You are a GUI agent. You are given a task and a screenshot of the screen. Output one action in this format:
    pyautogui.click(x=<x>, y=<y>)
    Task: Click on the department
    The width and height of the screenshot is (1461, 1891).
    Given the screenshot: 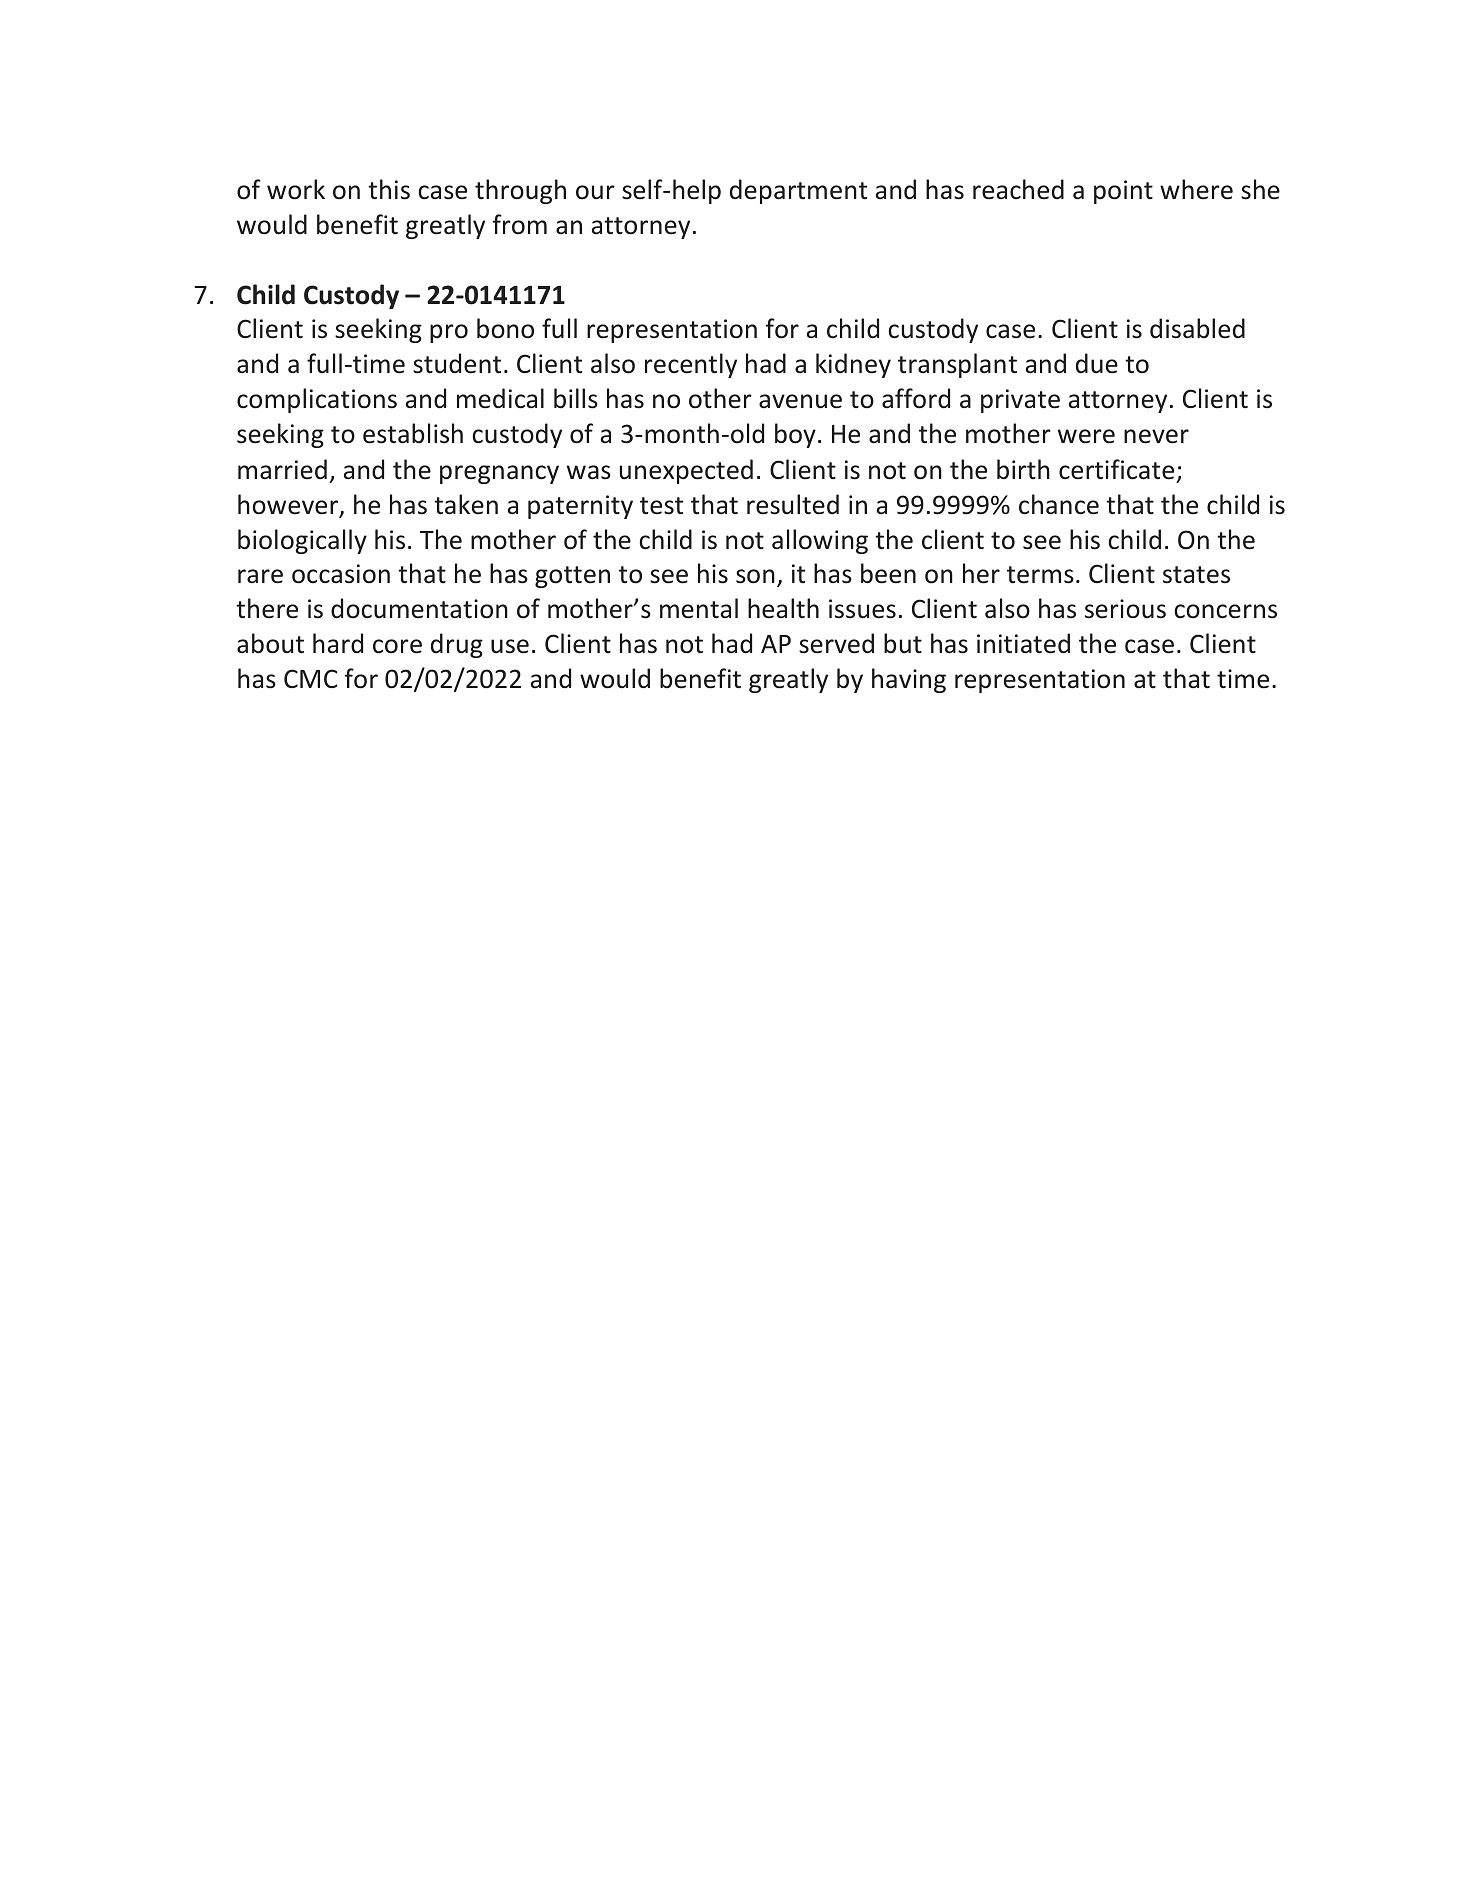 What is the action you would take?
    pyautogui.click(x=798, y=191)
